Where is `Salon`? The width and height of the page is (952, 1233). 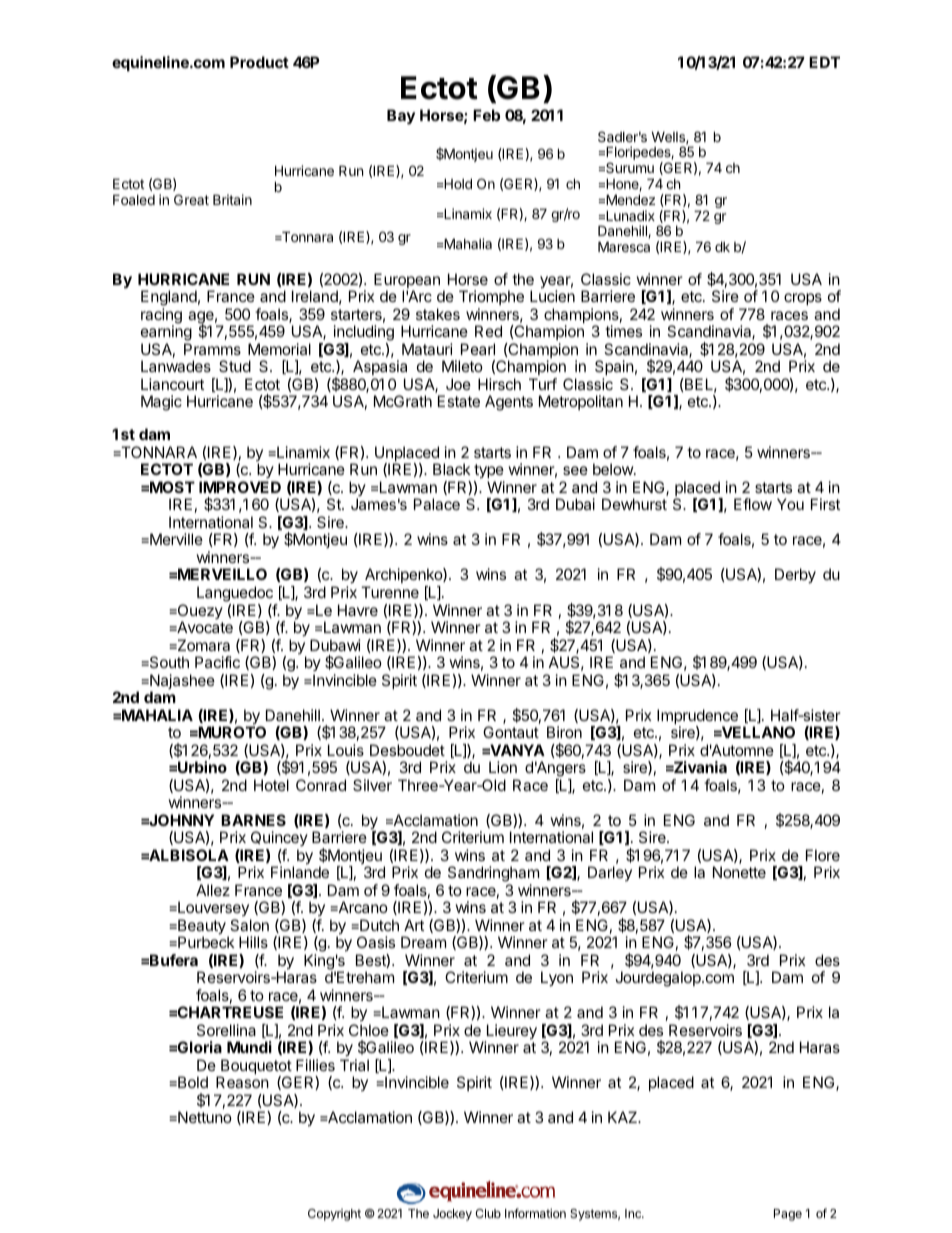
Salon is located at coordinates (249, 925).
